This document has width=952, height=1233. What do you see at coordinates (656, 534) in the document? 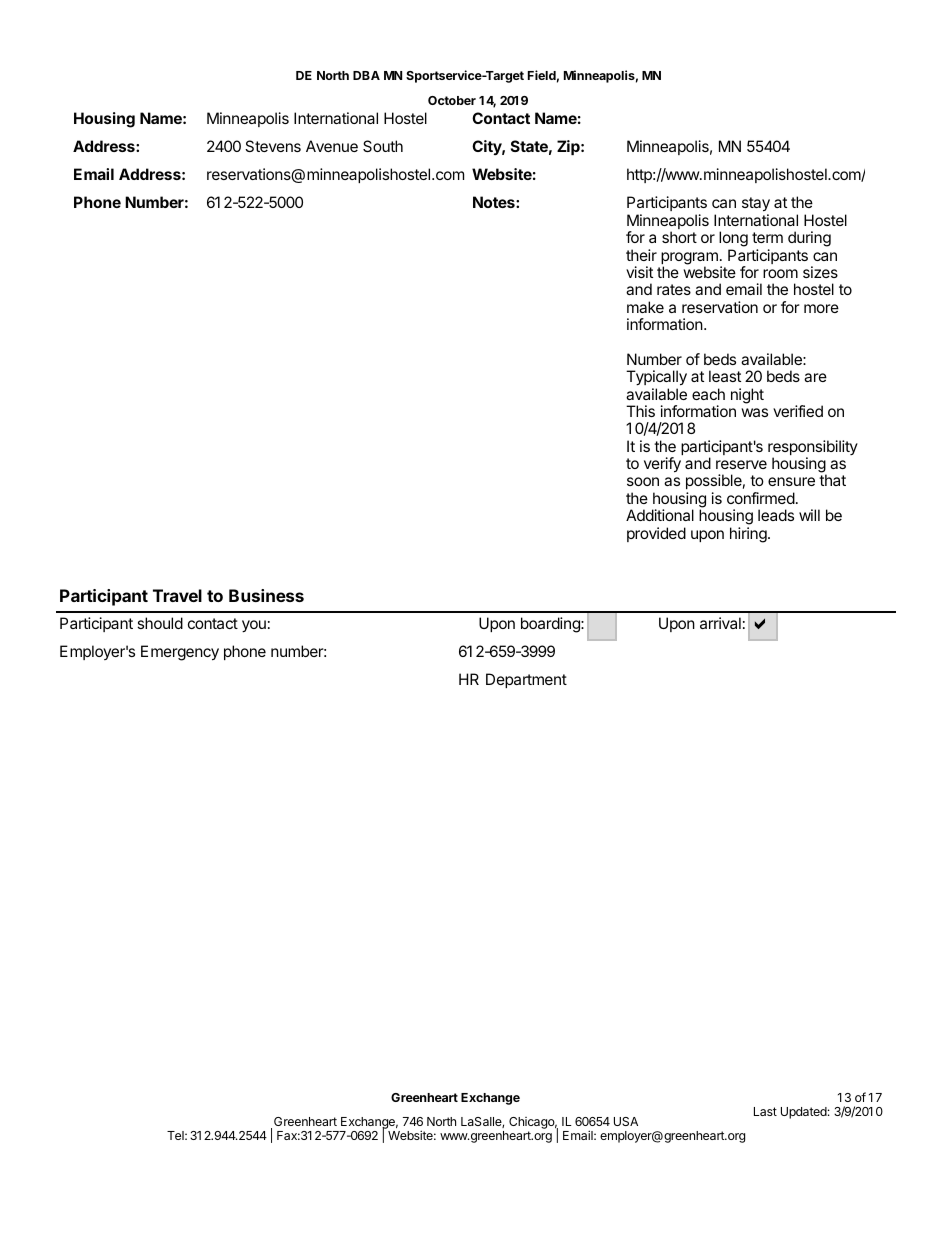
I see `provided` at bounding box center [656, 534].
